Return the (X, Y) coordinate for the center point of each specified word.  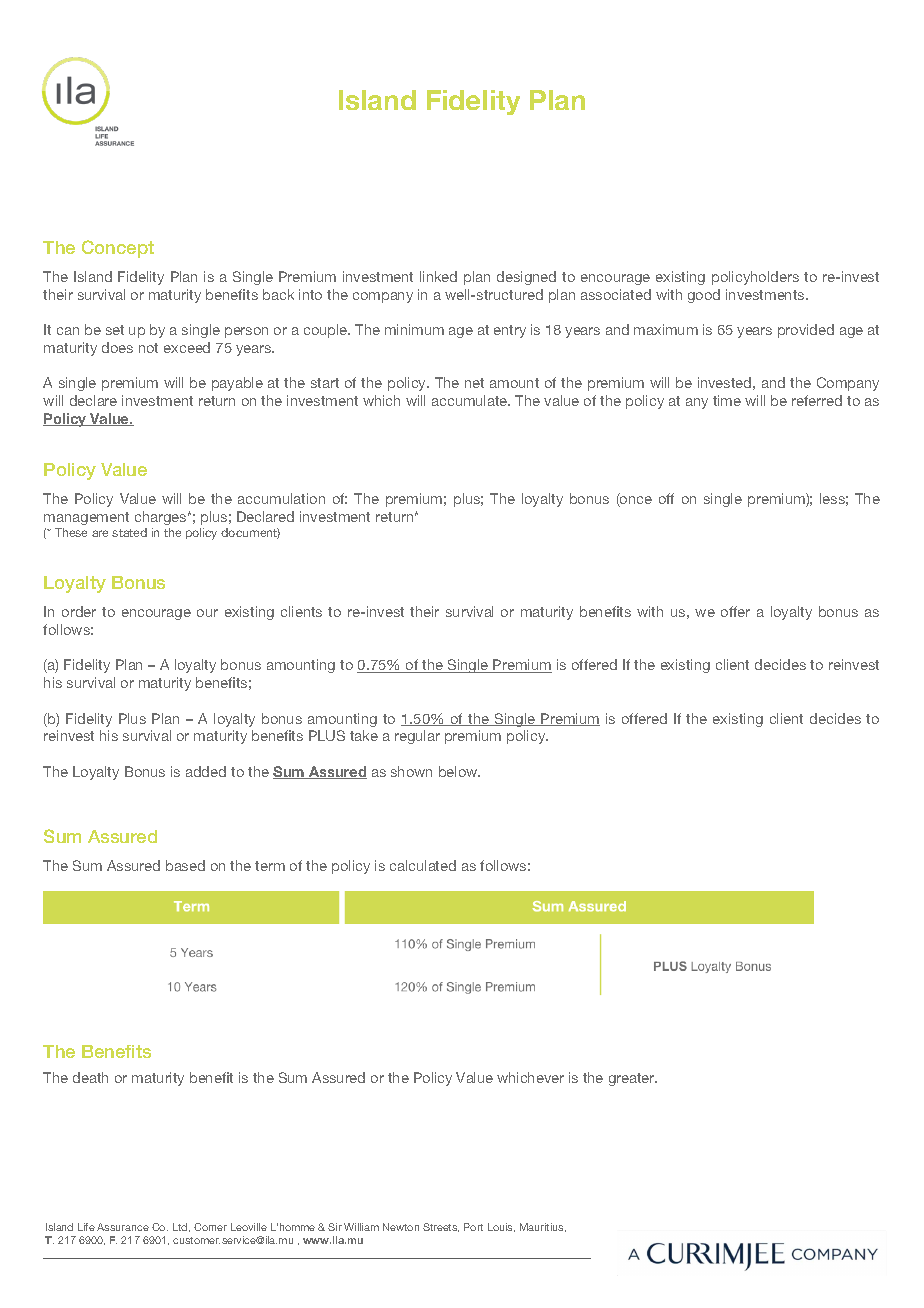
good (704, 296)
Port (473, 1227)
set (115, 330)
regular (417, 737)
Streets (441, 1227)
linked (438, 276)
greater (633, 1079)
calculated (423, 865)
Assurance (123, 1227)
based (185, 865)
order (79, 611)
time (727, 400)
